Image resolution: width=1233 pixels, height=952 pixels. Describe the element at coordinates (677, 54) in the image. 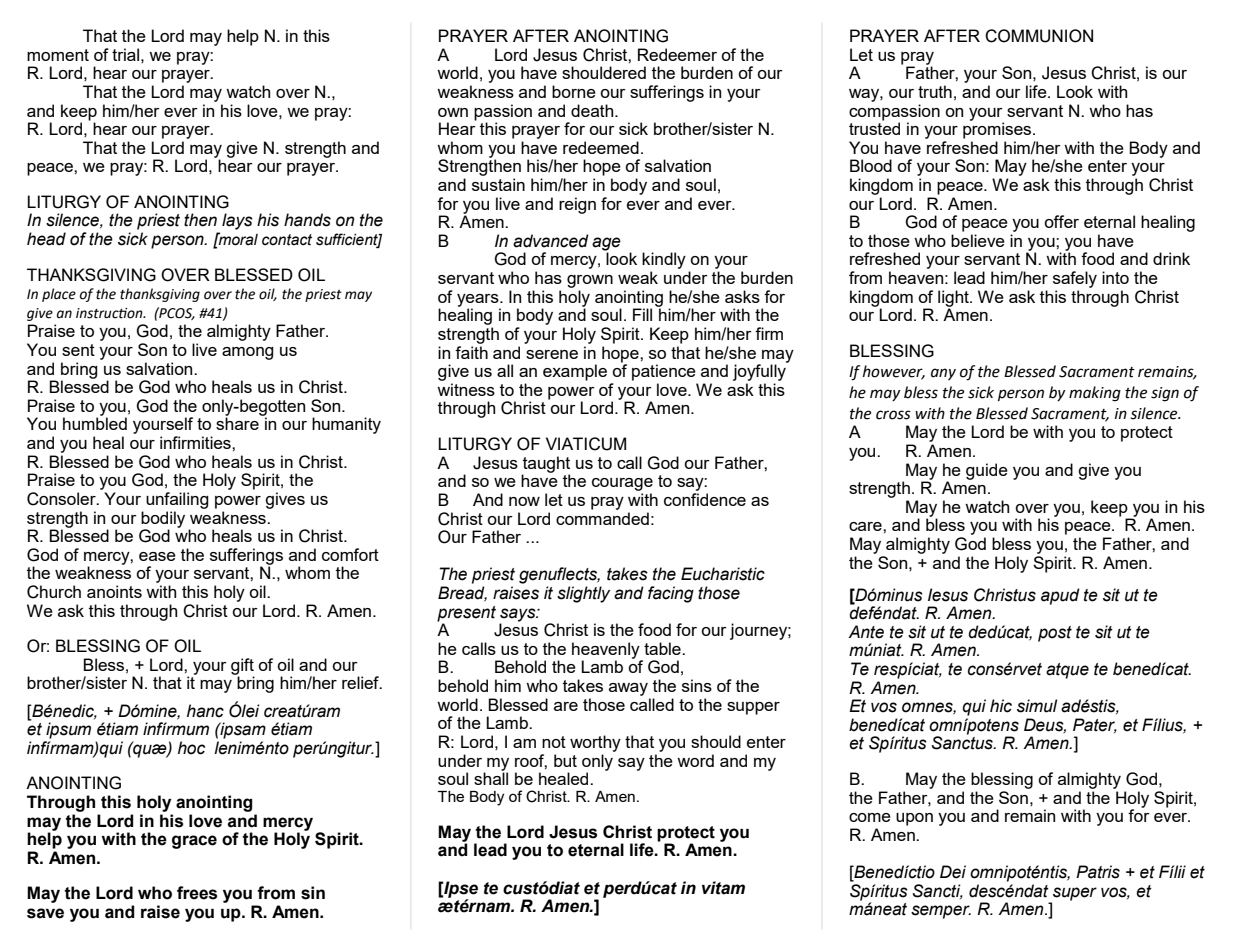

I see `Redeemer` at that location.
